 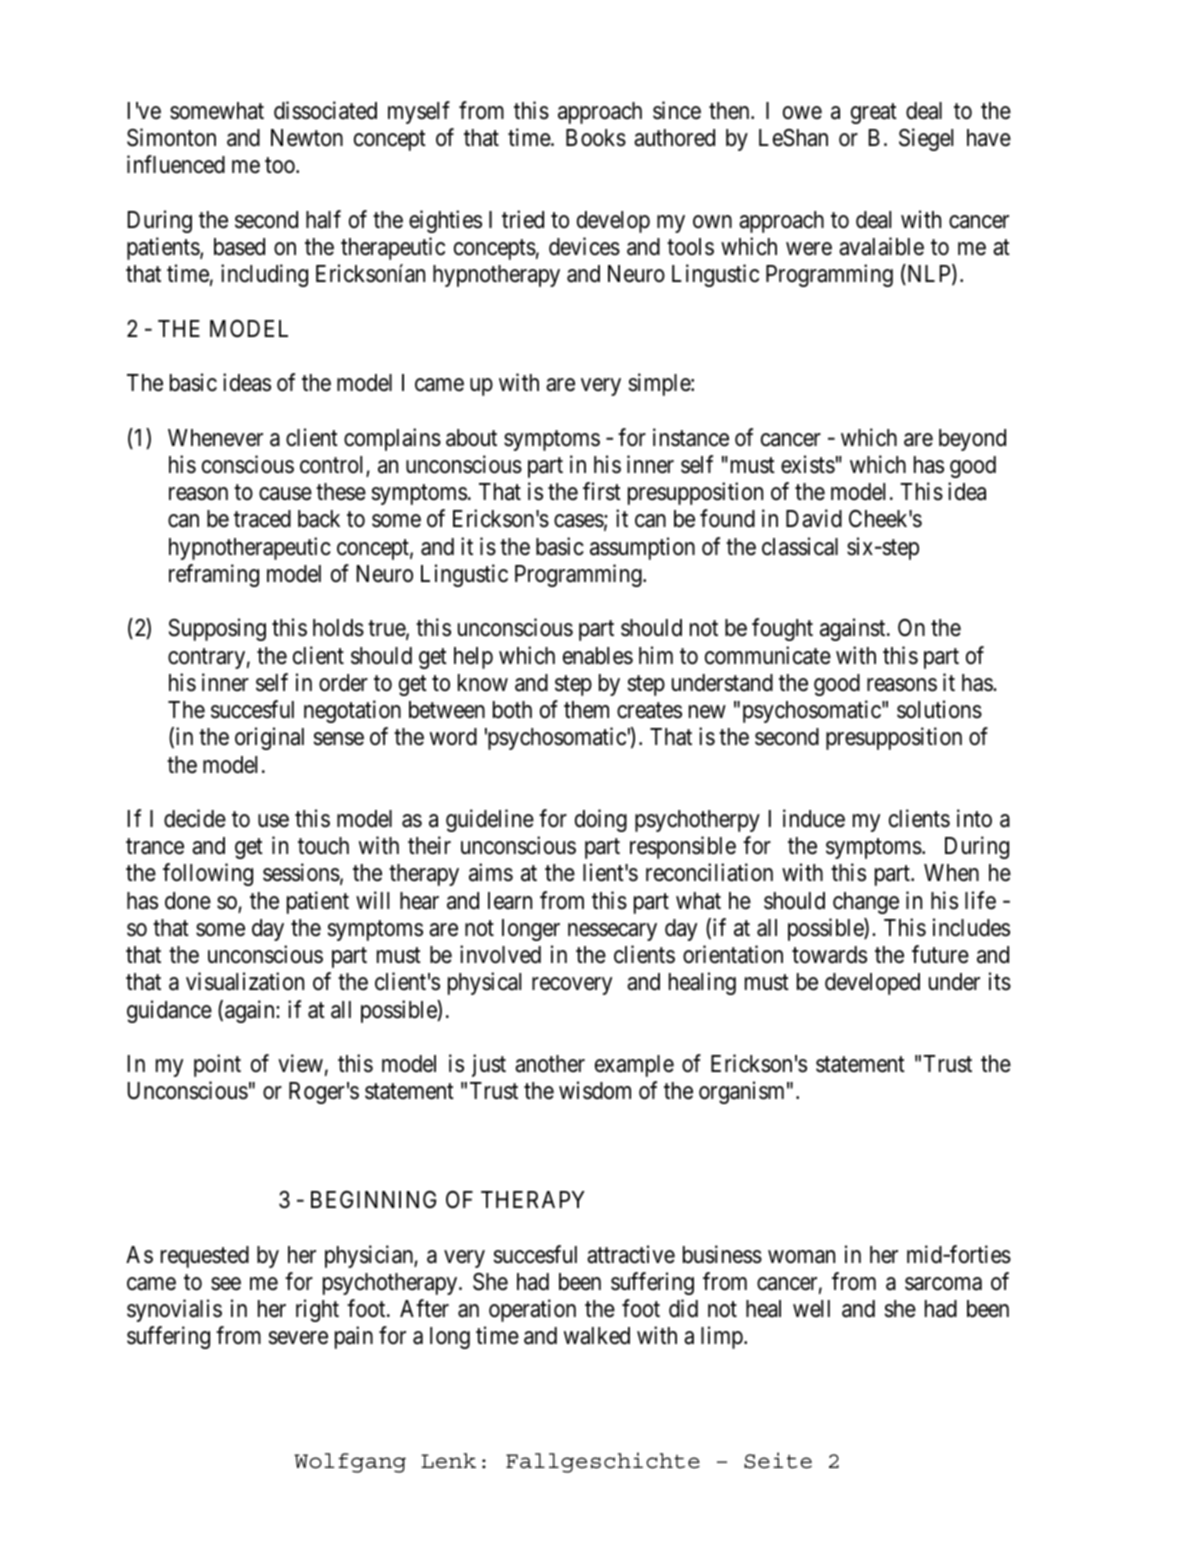 I want to click on Wolfgang, so click(x=350, y=1463).
